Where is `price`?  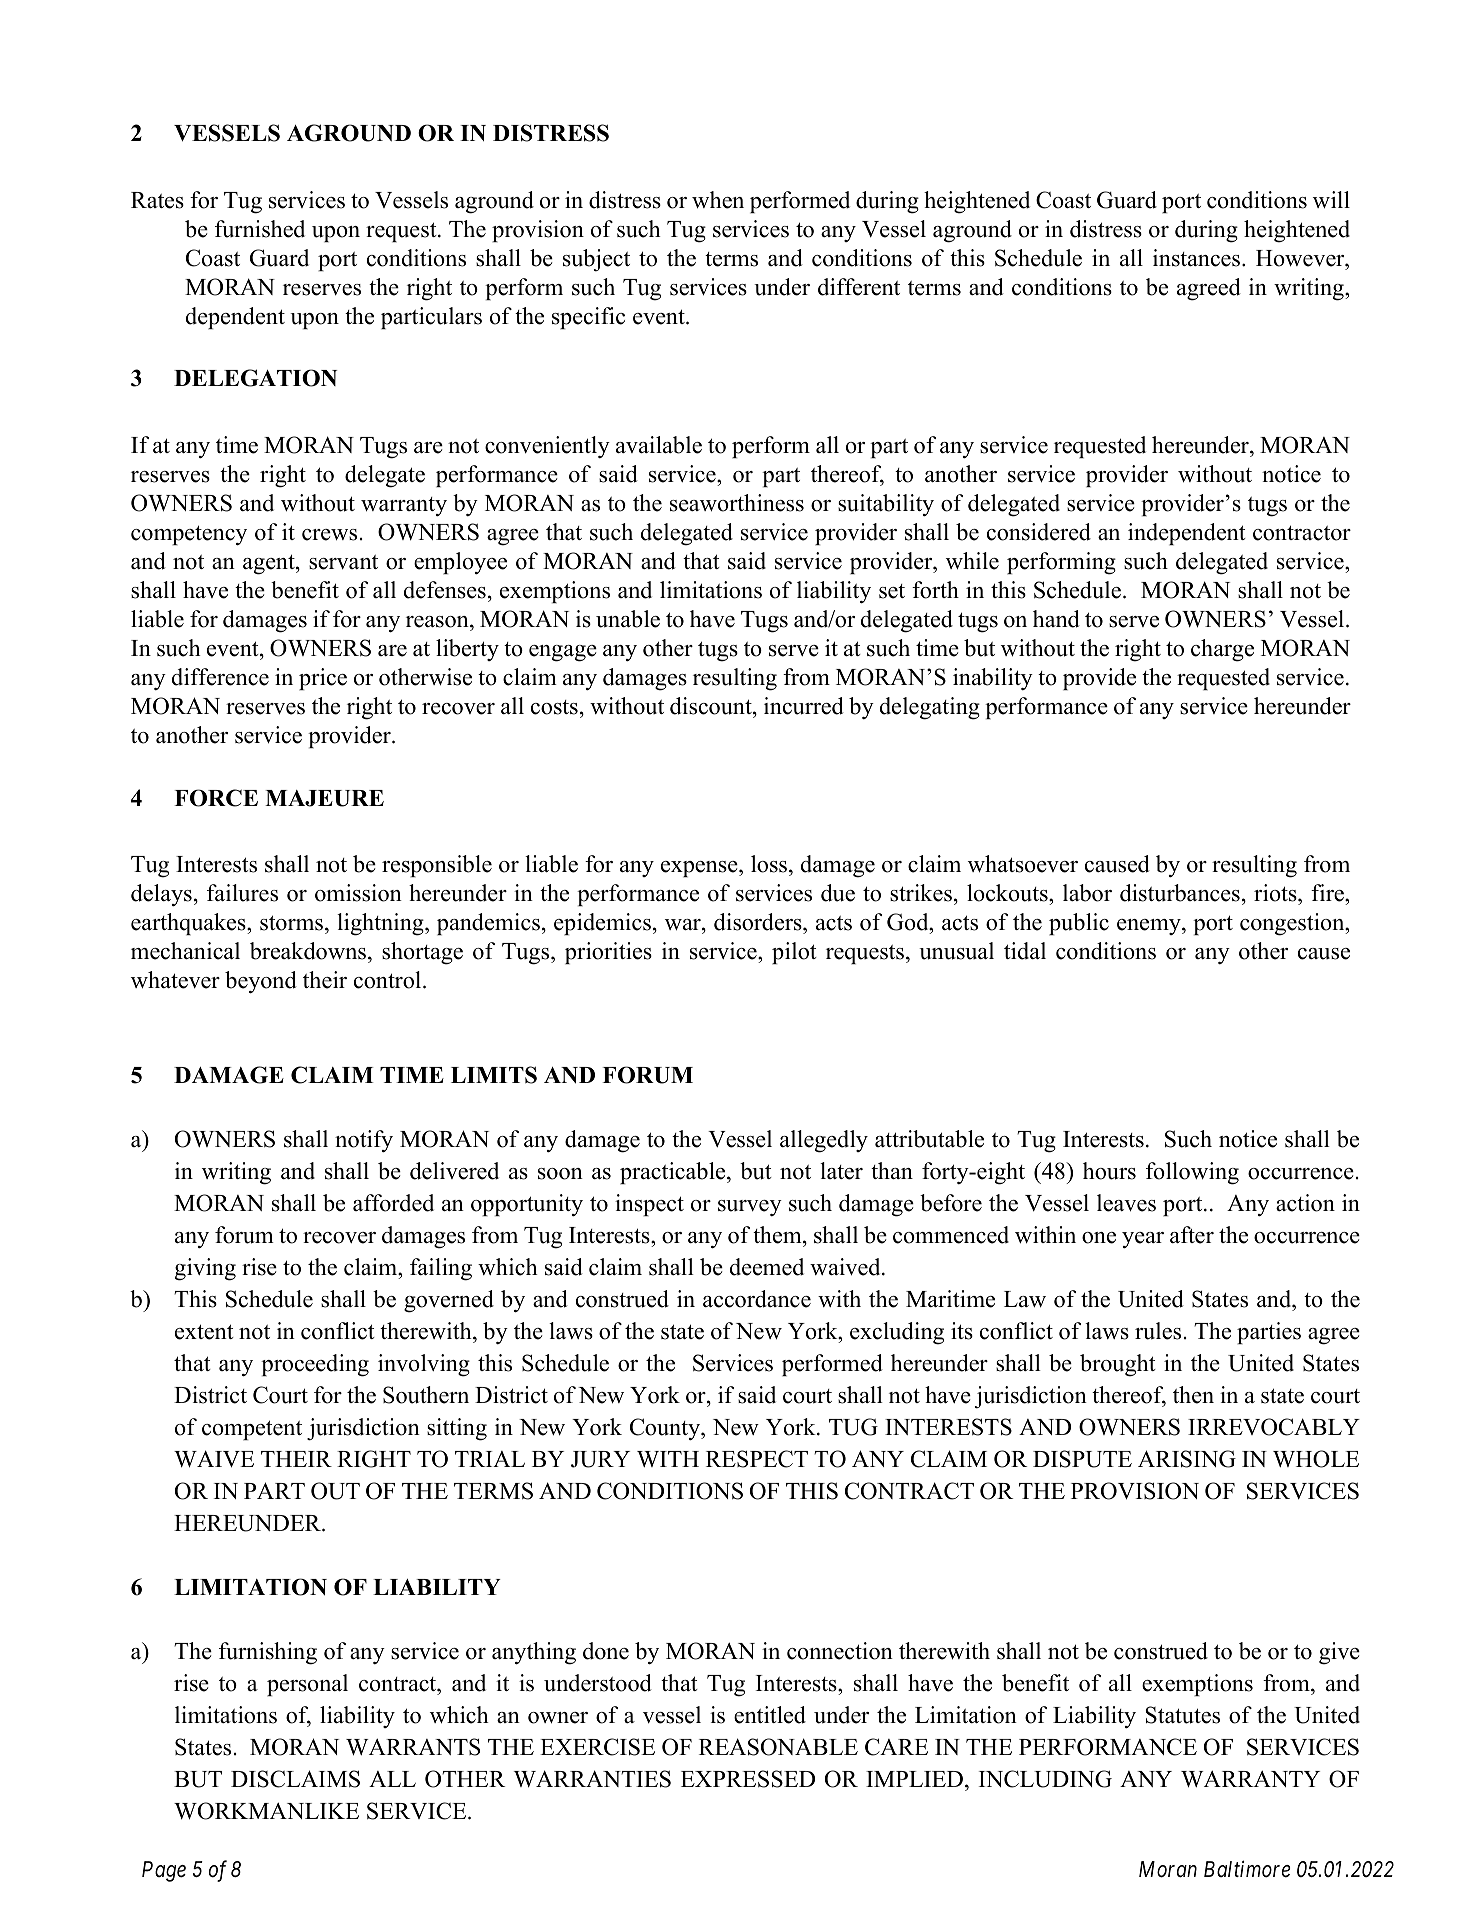 price is located at coordinates (323, 679).
